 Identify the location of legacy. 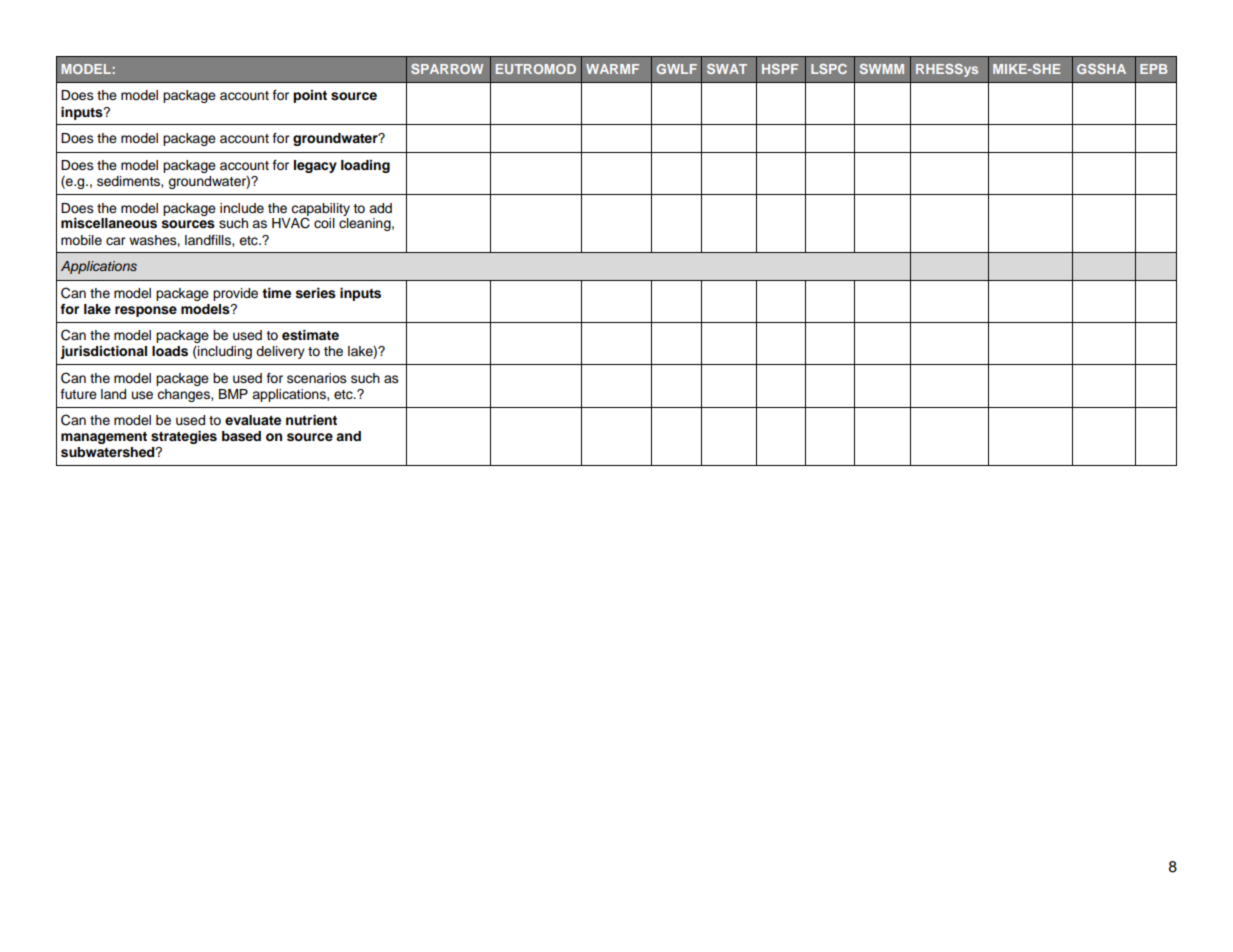
(315, 166).
